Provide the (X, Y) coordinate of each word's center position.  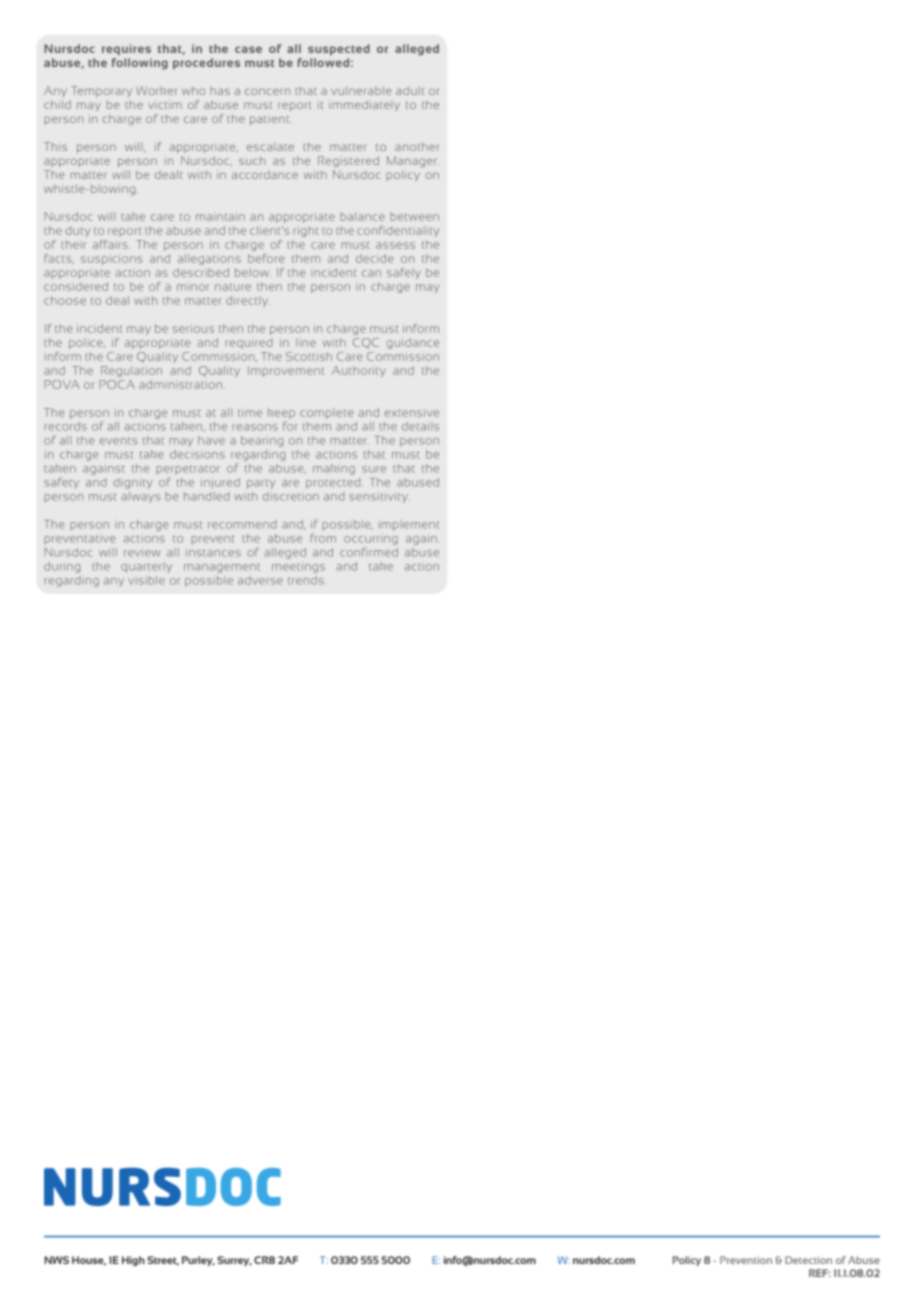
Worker (156, 90)
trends (307, 580)
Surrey (234, 1261)
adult (410, 90)
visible (146, 580)
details (420, 426)
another (417, 146)
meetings (298, 567)
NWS (57, 1260)
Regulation (131, 371)
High (133, 1261)
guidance (413, 343)
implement (409, 525)
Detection (808, 1260)
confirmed (369, 552)
